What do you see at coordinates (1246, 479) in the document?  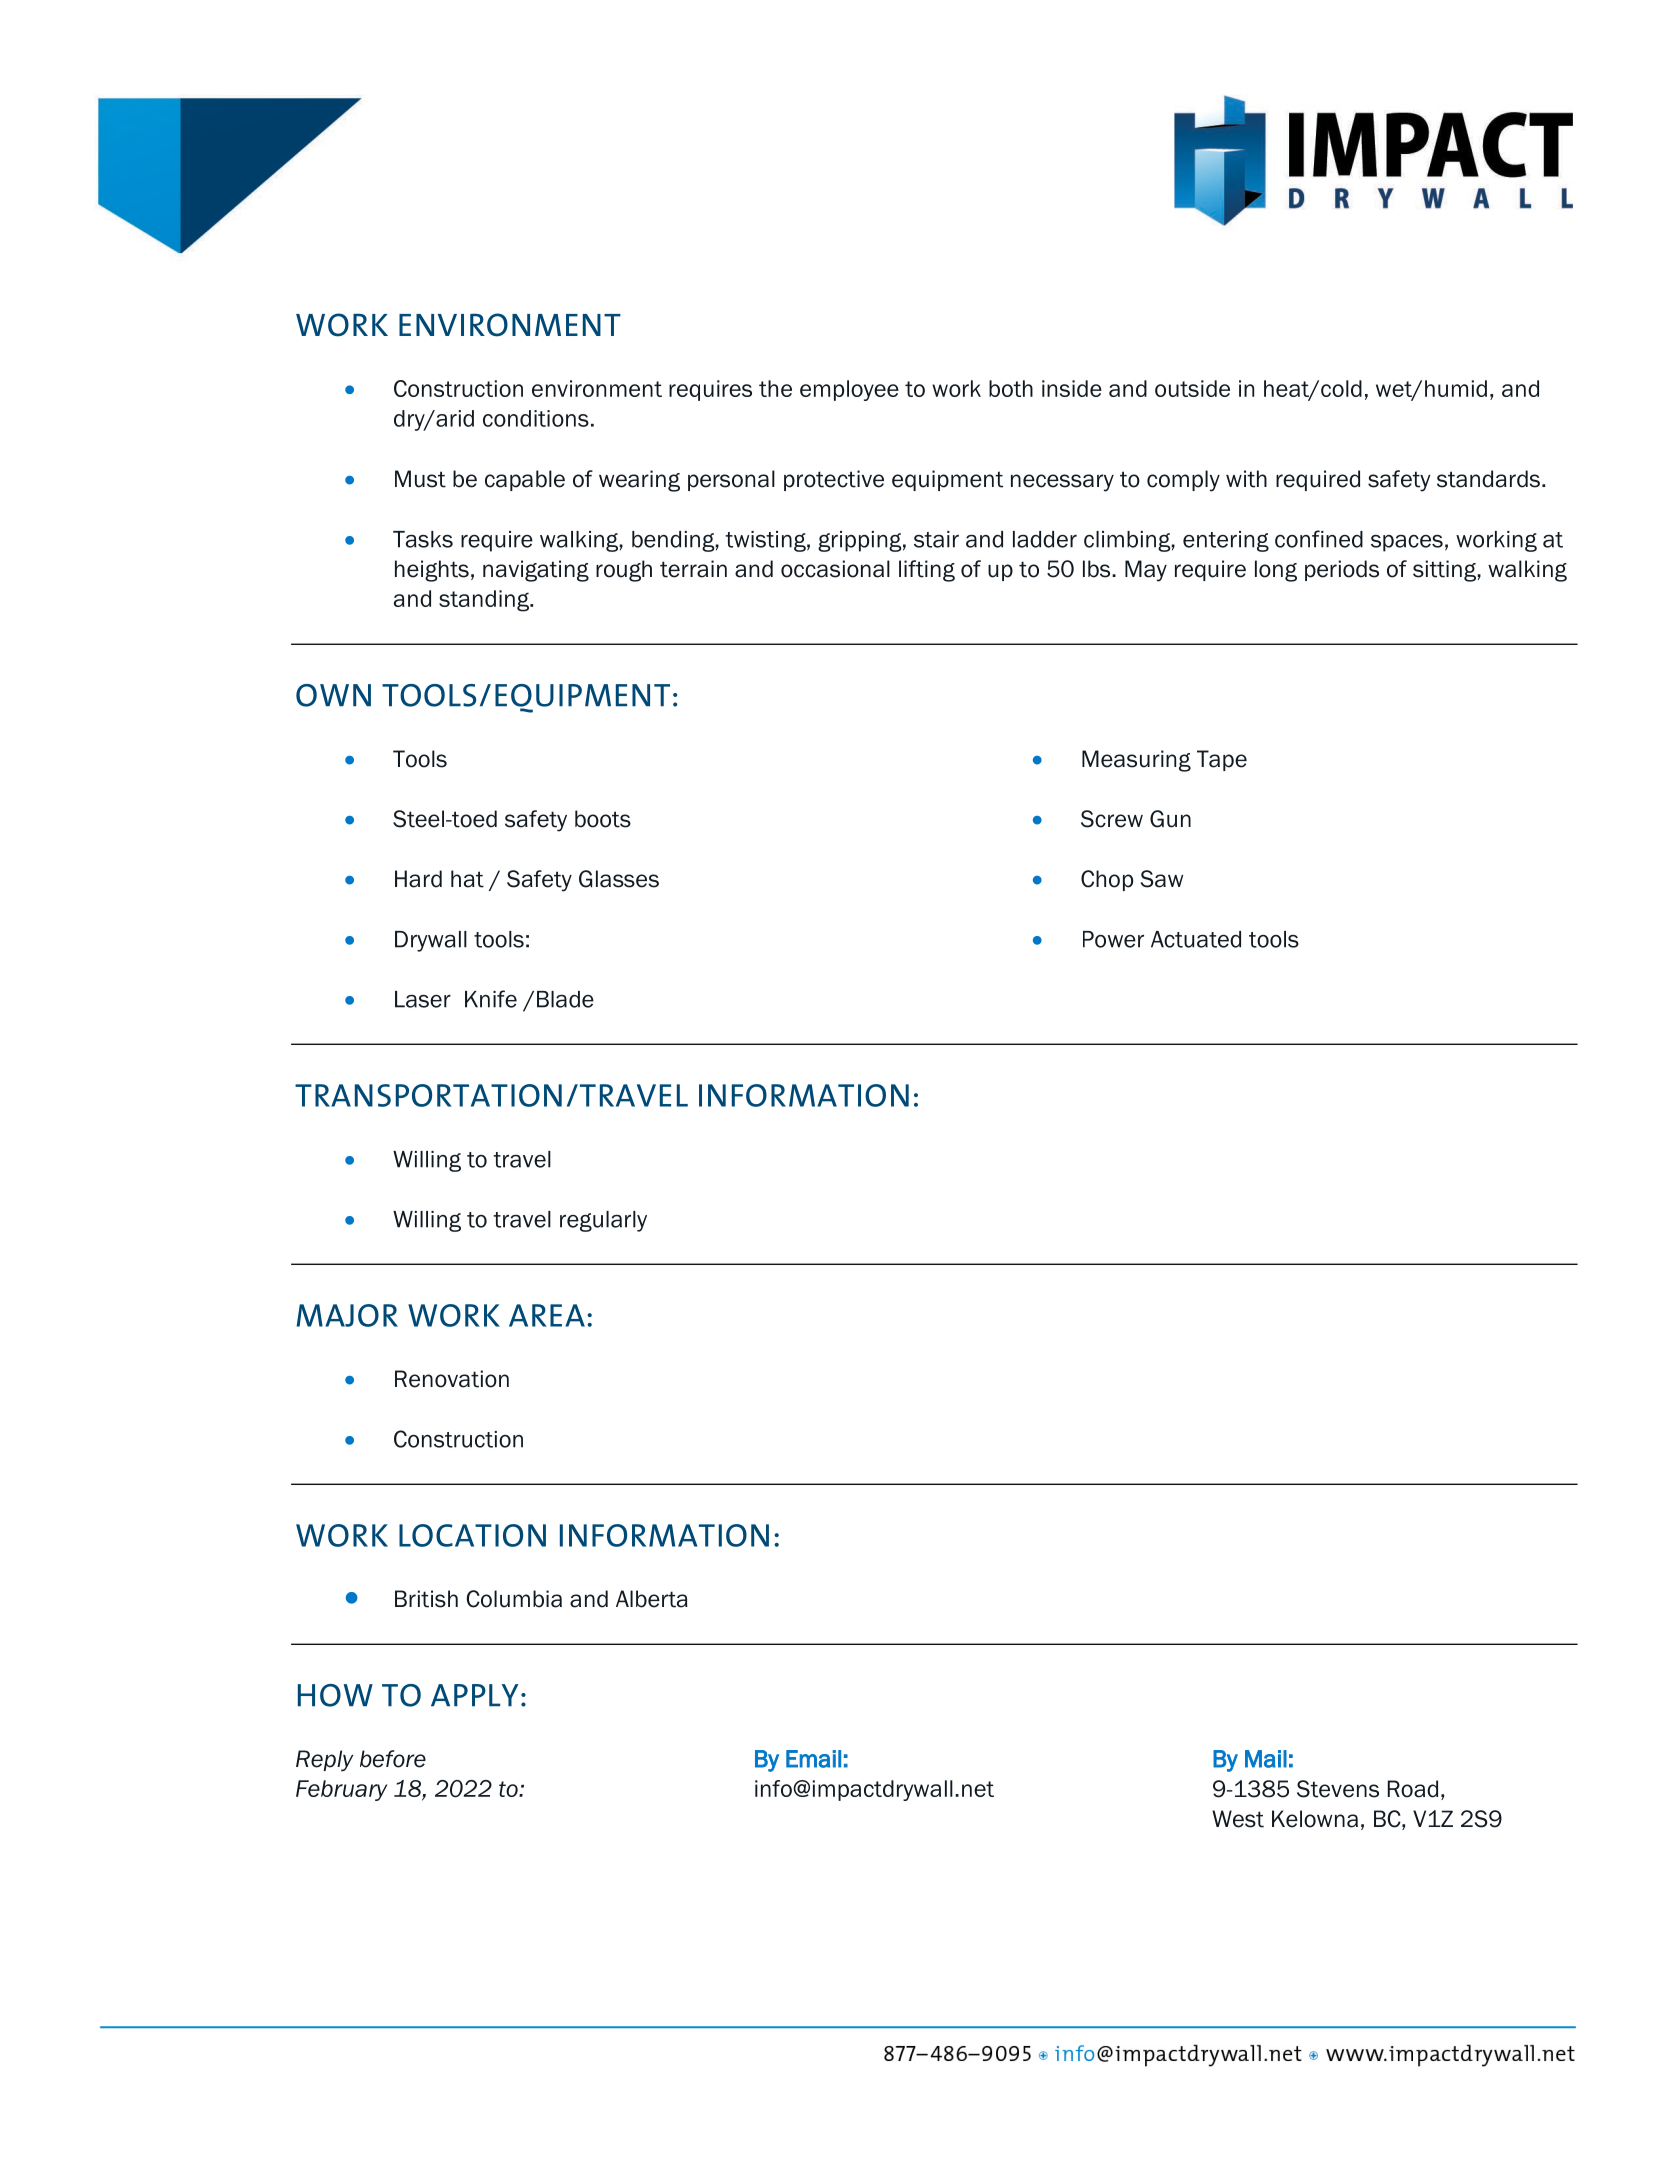 I see `with` at bounding box center [1246, 479].
